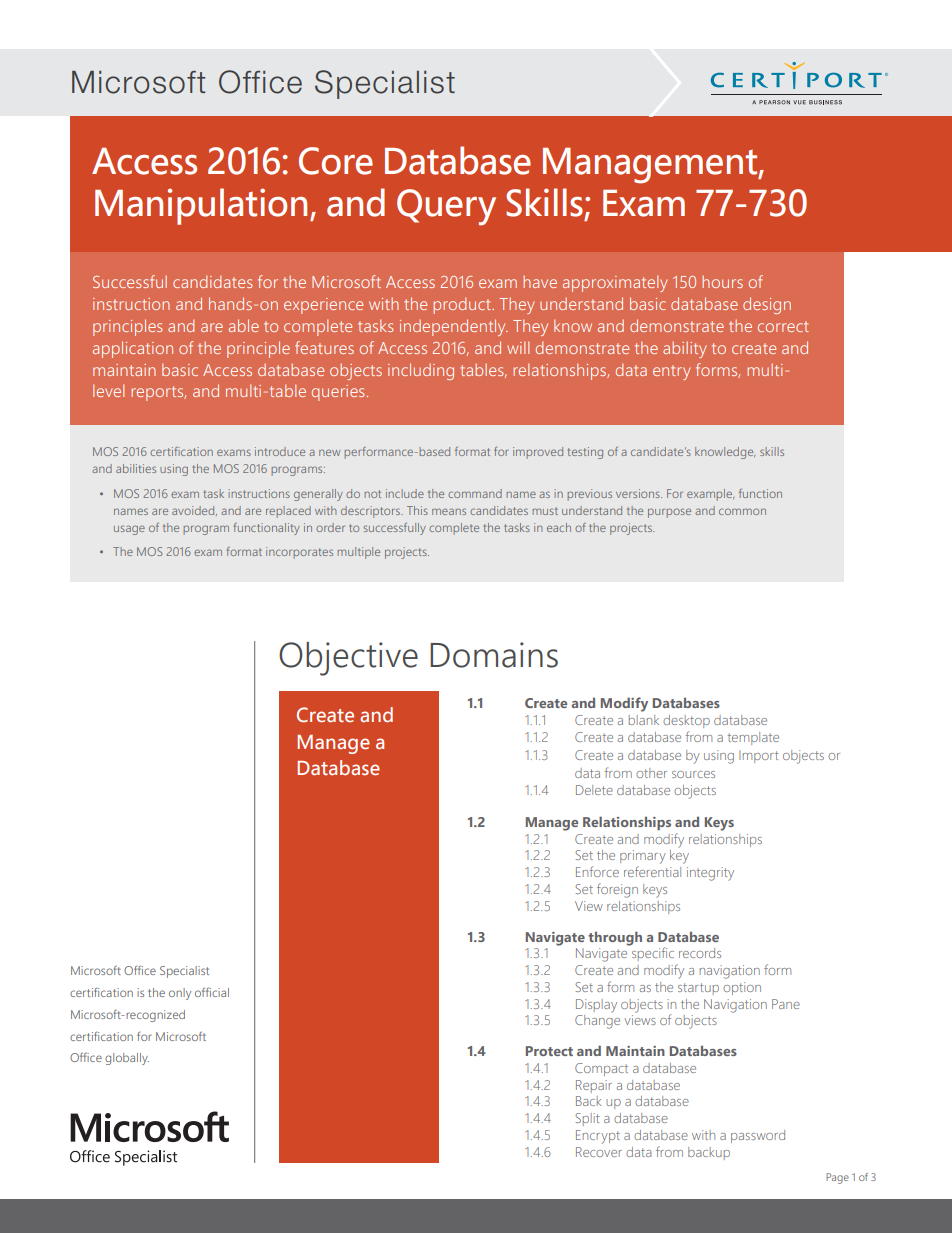  Describe the element at coordinates (494, 655) in the page. I see `Domains` at that location.
